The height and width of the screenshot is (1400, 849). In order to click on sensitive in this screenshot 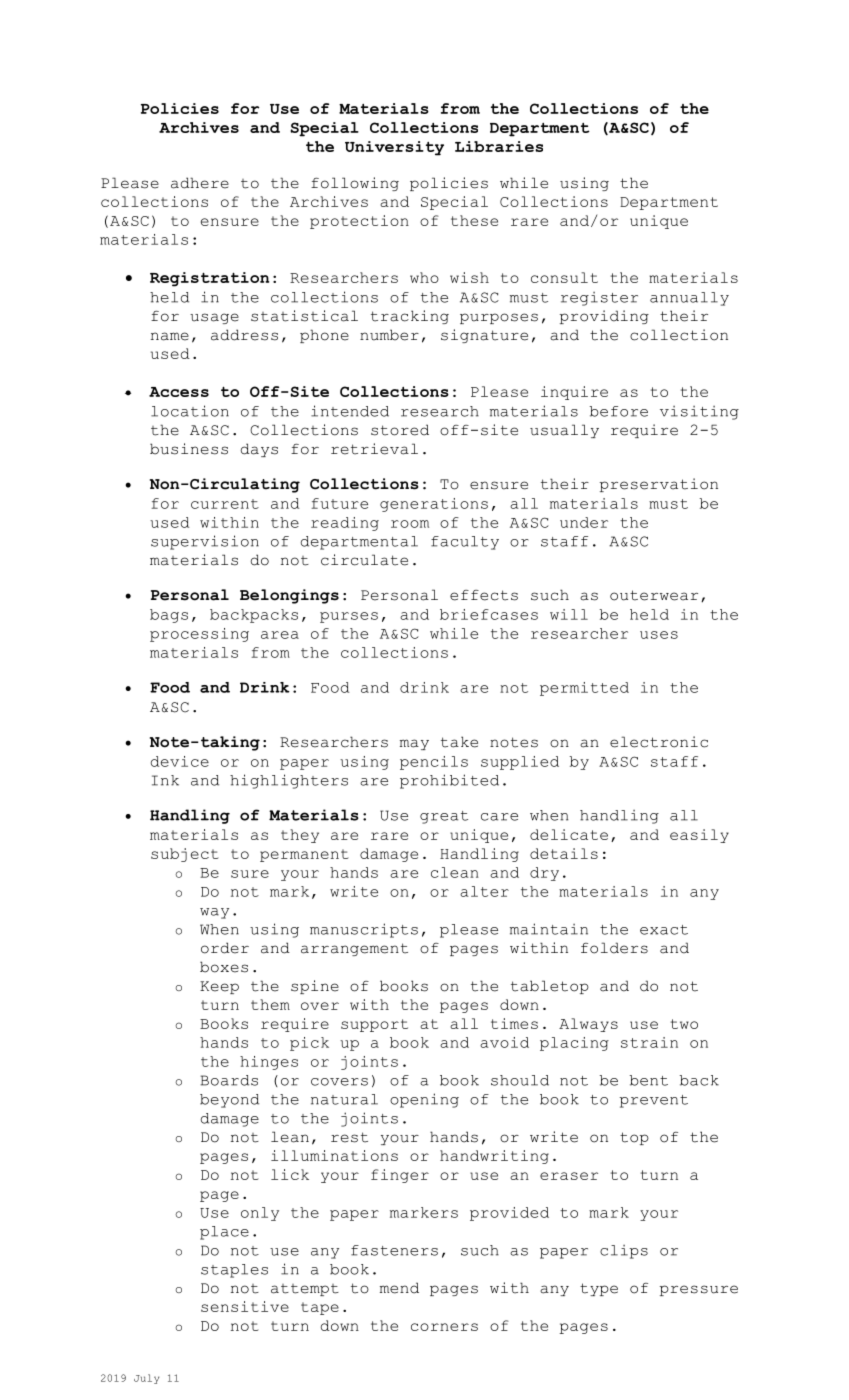, I will do `click(245, 1306)`.
